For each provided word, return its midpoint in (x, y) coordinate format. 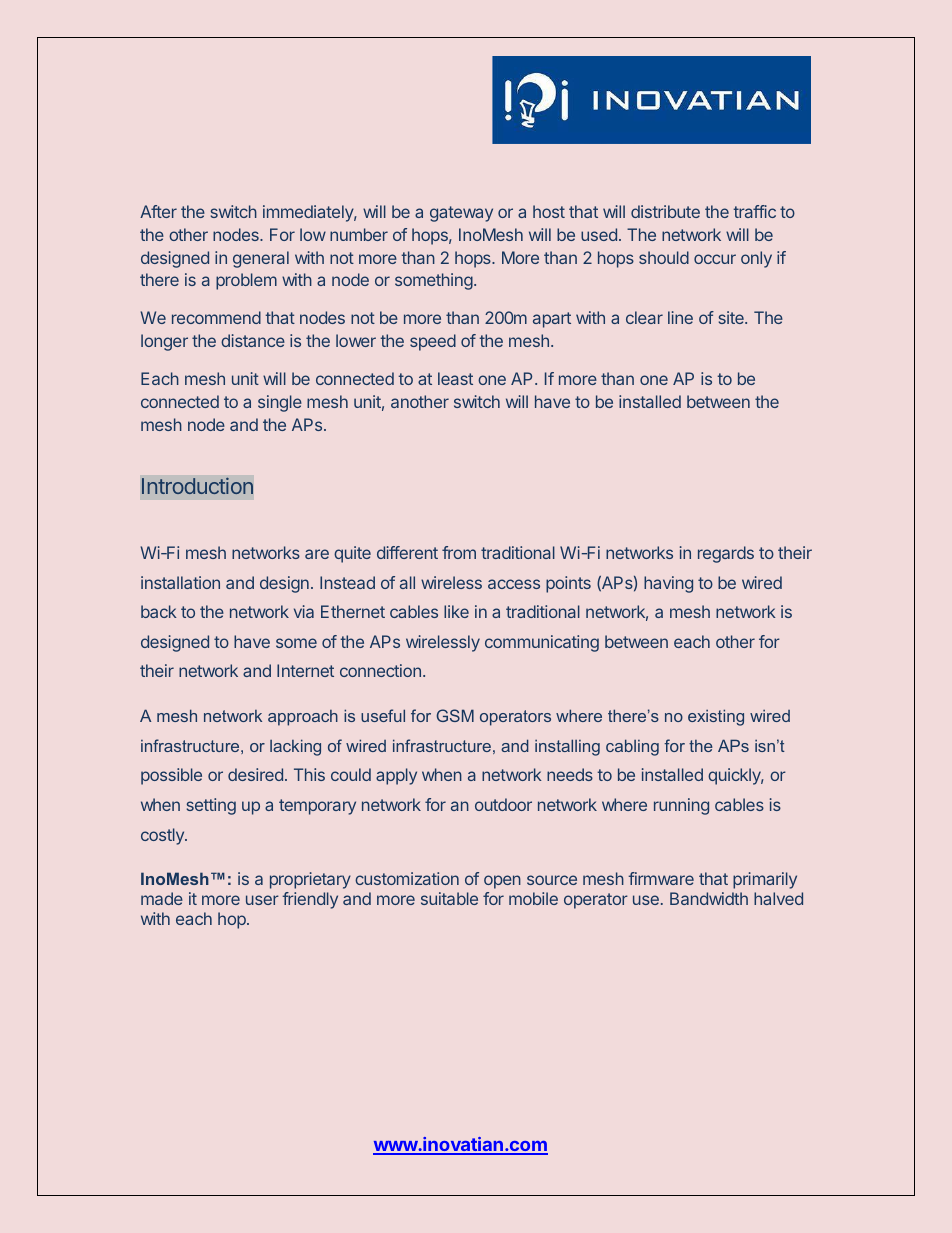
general (261, 259)
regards (726, 554)
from (459, 552)
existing (716, 717)
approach (303, 718)
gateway (461, 214)
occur (715, 259)
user (262, 900)
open (502, 882)
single (280, 403)
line (680, 317)
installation (180, 582)
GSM (455, 715)
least (455, 378)
